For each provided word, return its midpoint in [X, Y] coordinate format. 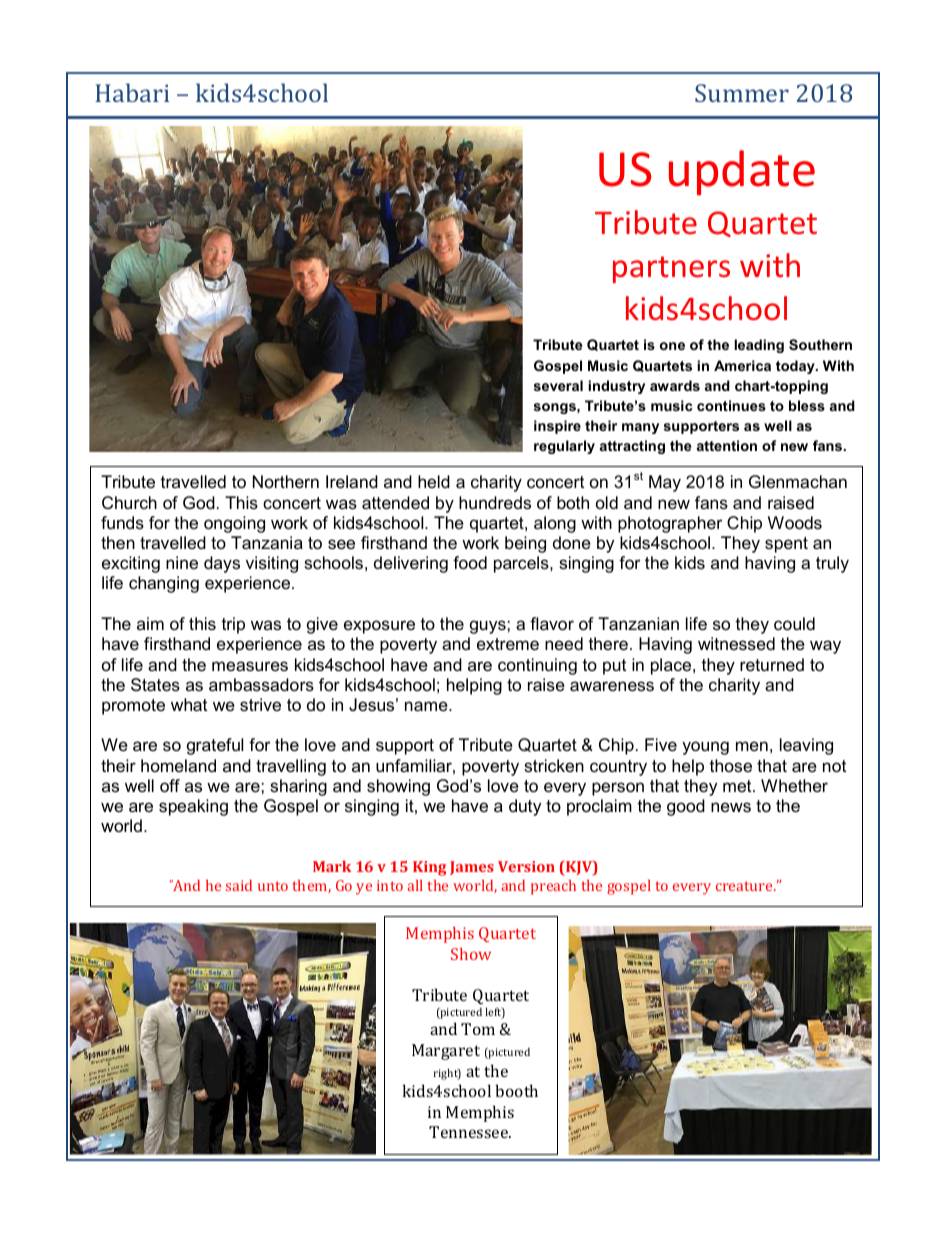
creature [745, 886]
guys [489, 627]
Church [129, 502]
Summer [742, 93]
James [472, 868]
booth [516, 1090]
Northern [286, 482]
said [239, 885]
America [742, 365]
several [558, 385]
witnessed [736, 643]
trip [233, 625]
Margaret [446, 1052]
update [742, 173]
